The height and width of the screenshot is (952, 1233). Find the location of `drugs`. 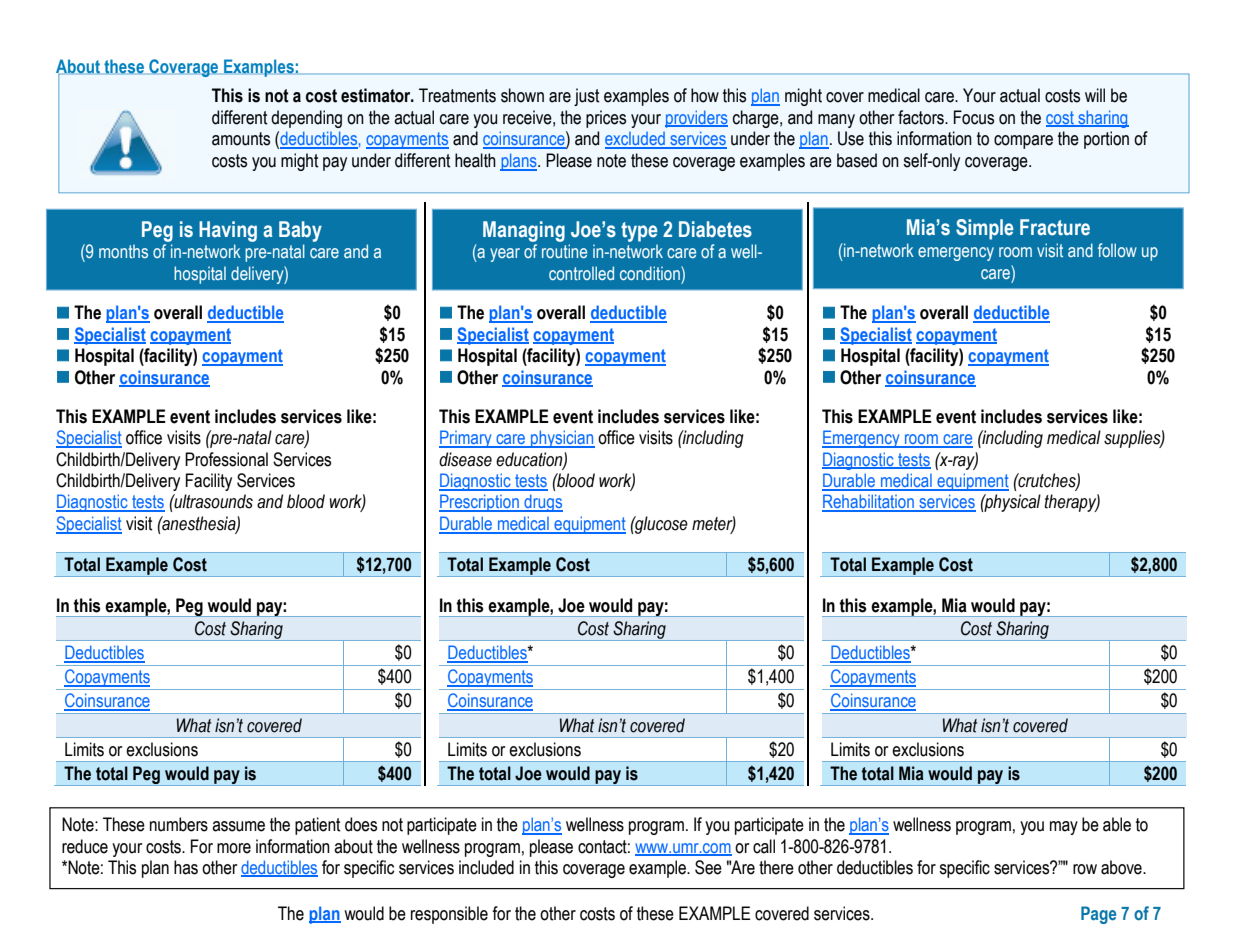

drugs is located at coordinates (542, 503).
